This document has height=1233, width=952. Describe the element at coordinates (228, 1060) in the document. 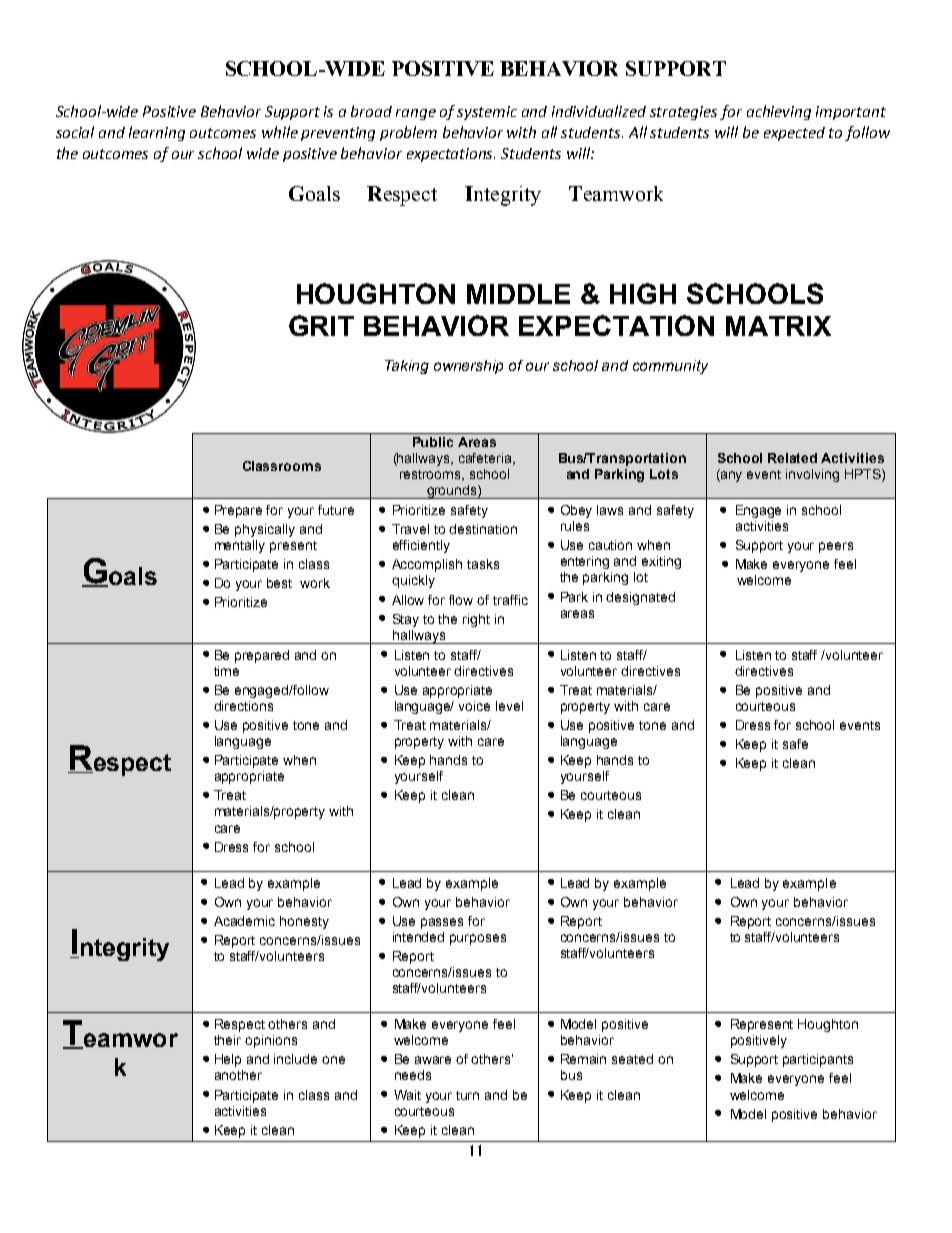

I see `Help` at that location.
